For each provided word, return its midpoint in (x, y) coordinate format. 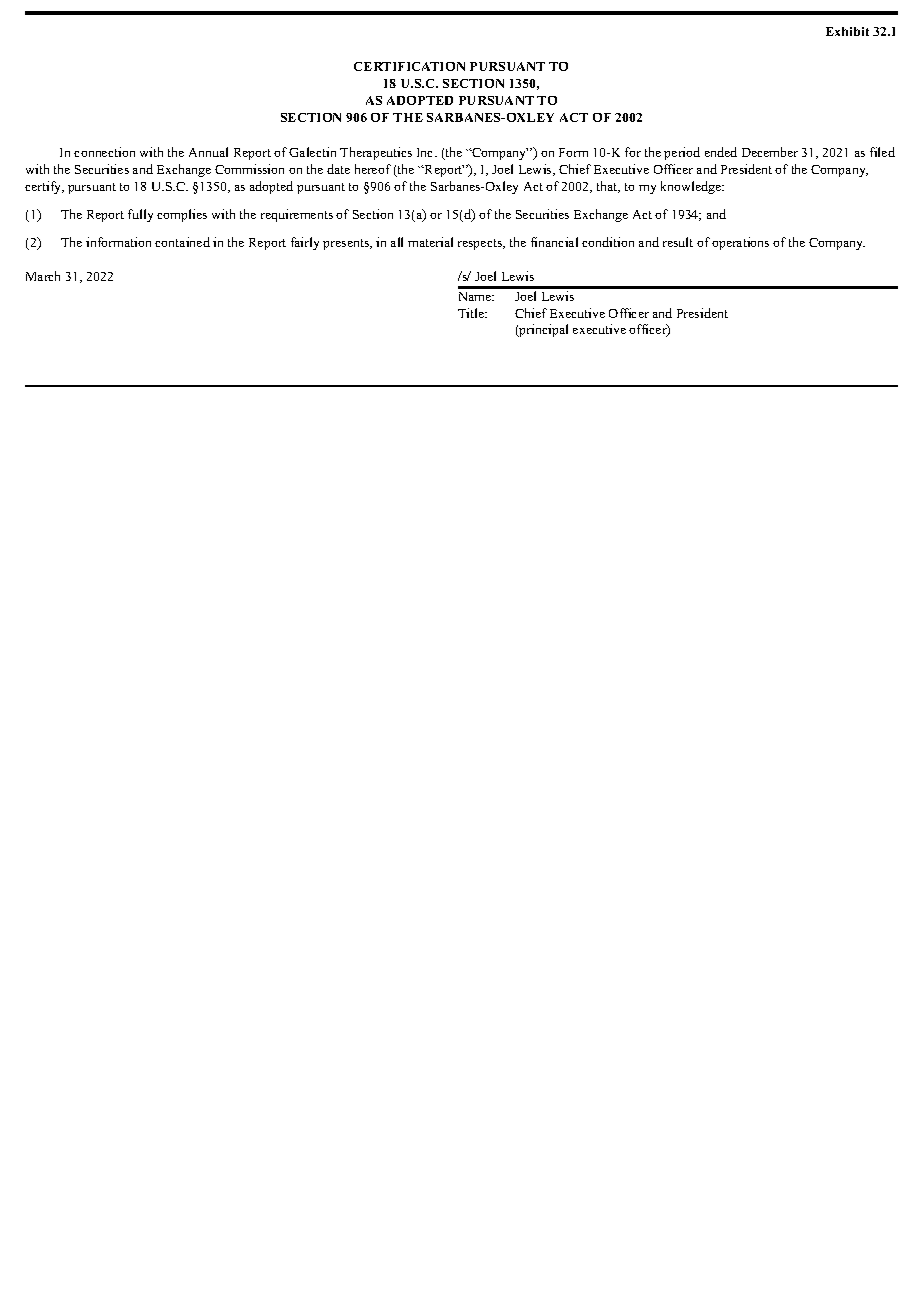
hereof (373, 169)
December (770, 152)
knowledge (692, 187)
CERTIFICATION (409, 66)
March (43, 276)
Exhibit (847, 31)
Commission (249, 169)
